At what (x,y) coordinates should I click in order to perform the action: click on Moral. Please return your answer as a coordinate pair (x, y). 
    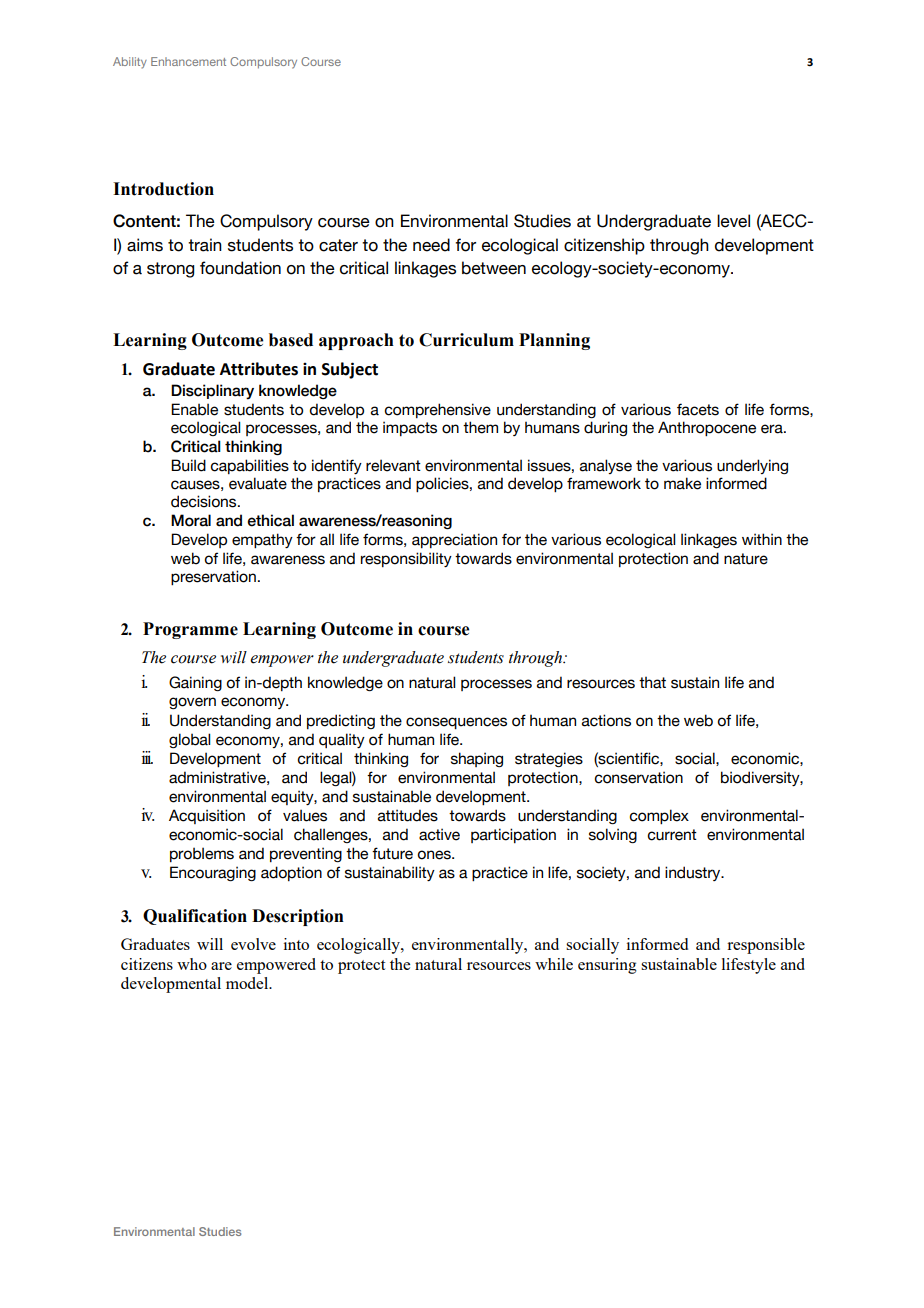
    Looking at the image, I should click on (191, 520).
